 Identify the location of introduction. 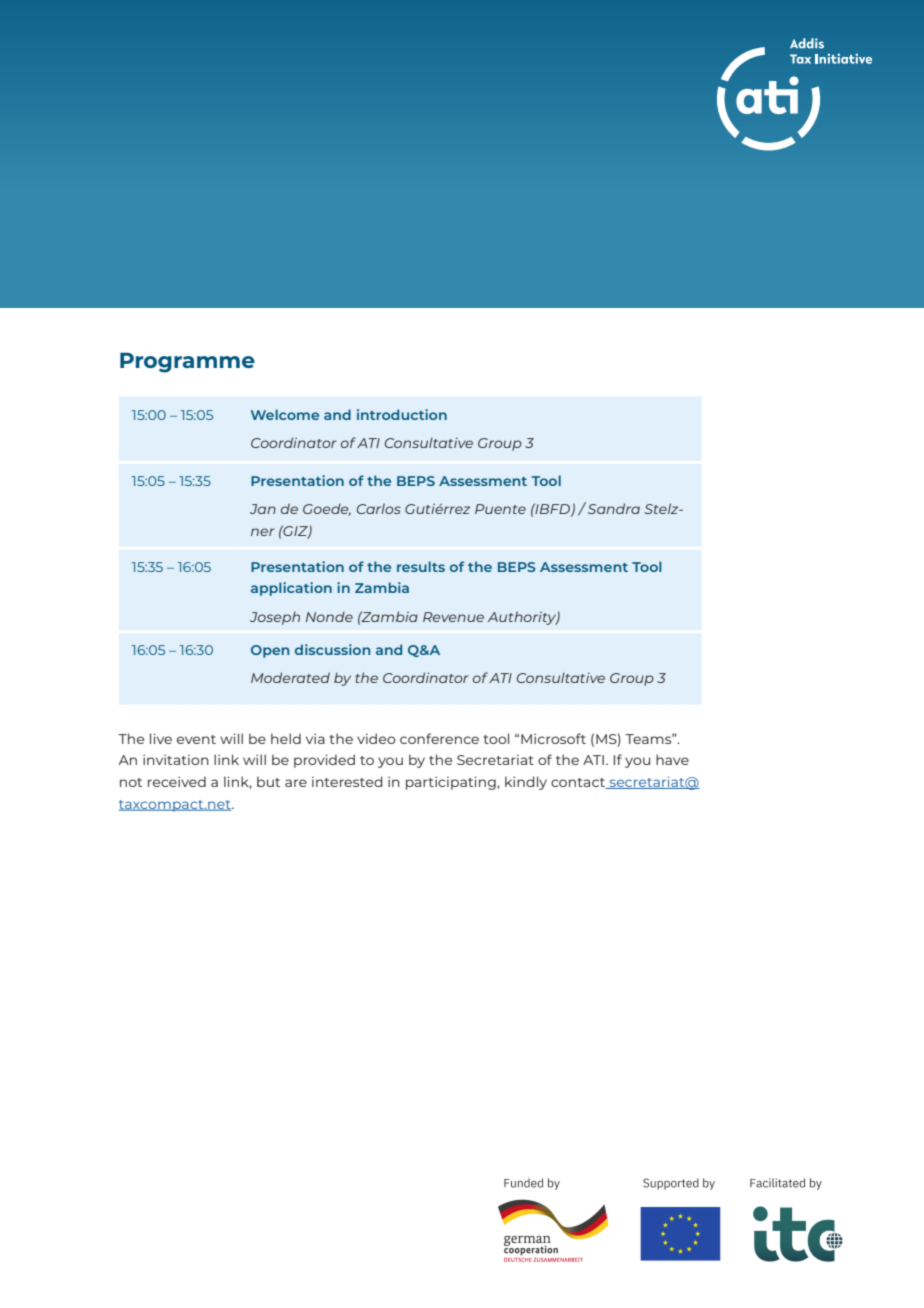
(402, 414).
